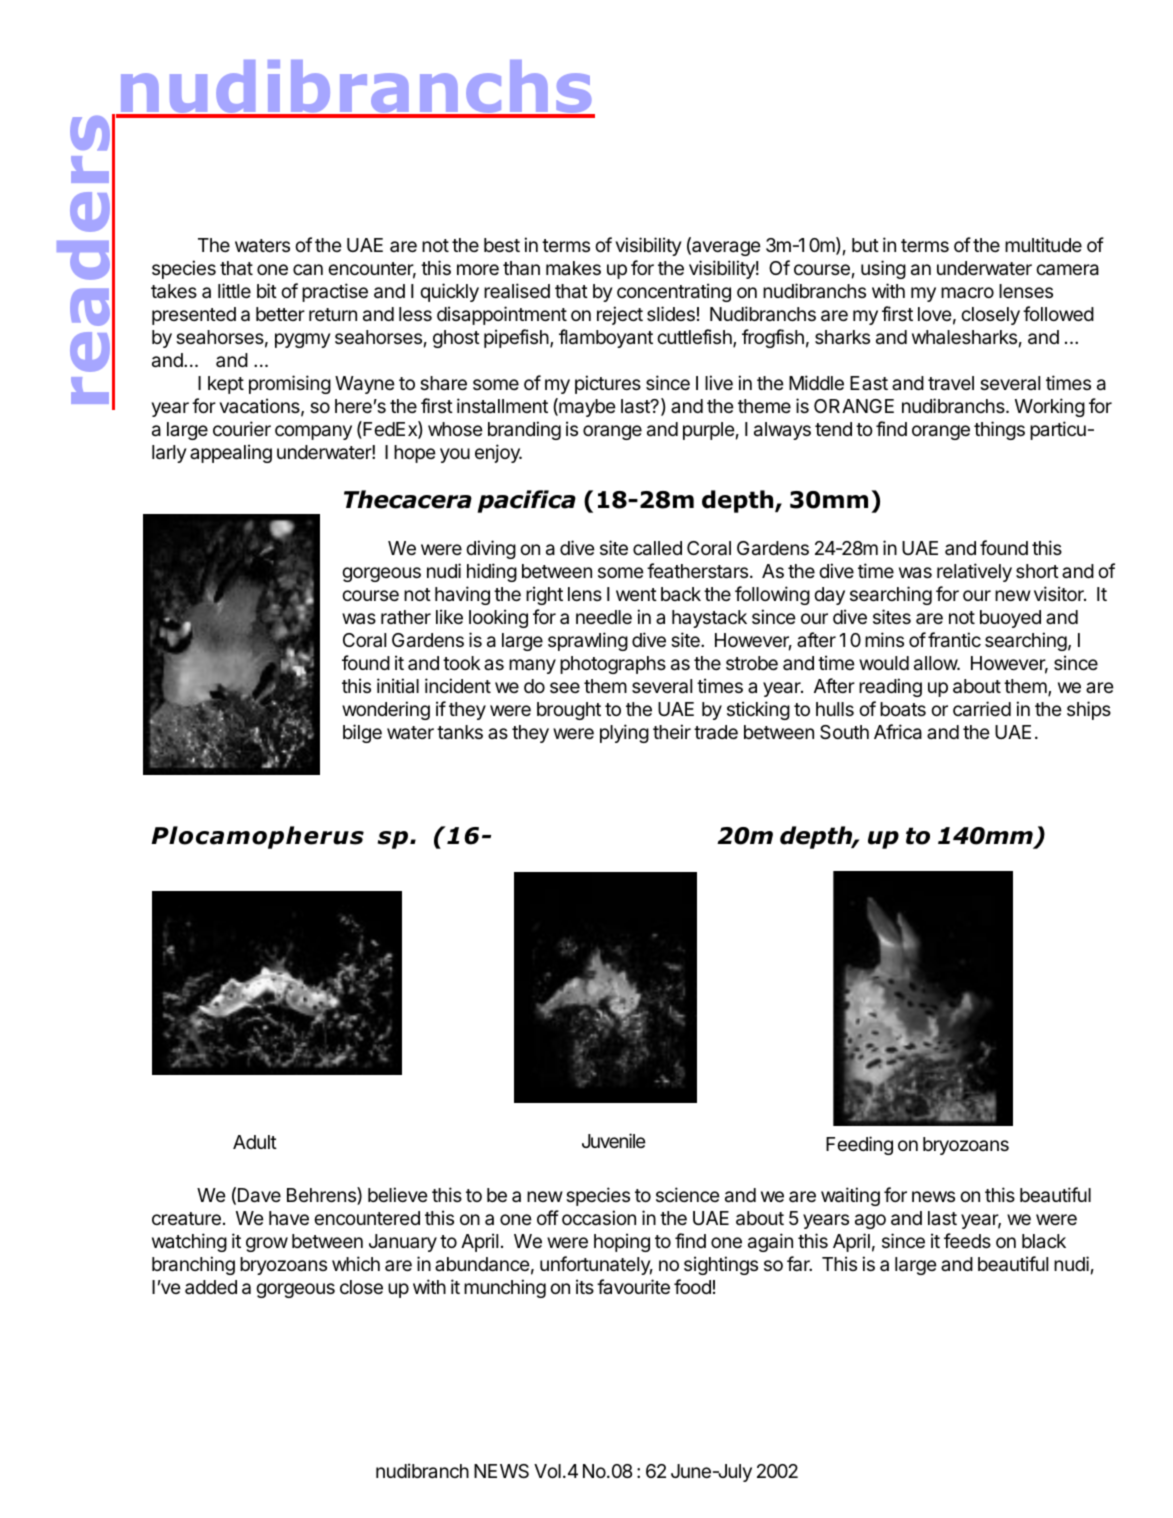 The width and height of the image is (1173, 1518). Describe the element at coordinates (267, 1244) in the image. I see `grow` at that location.
